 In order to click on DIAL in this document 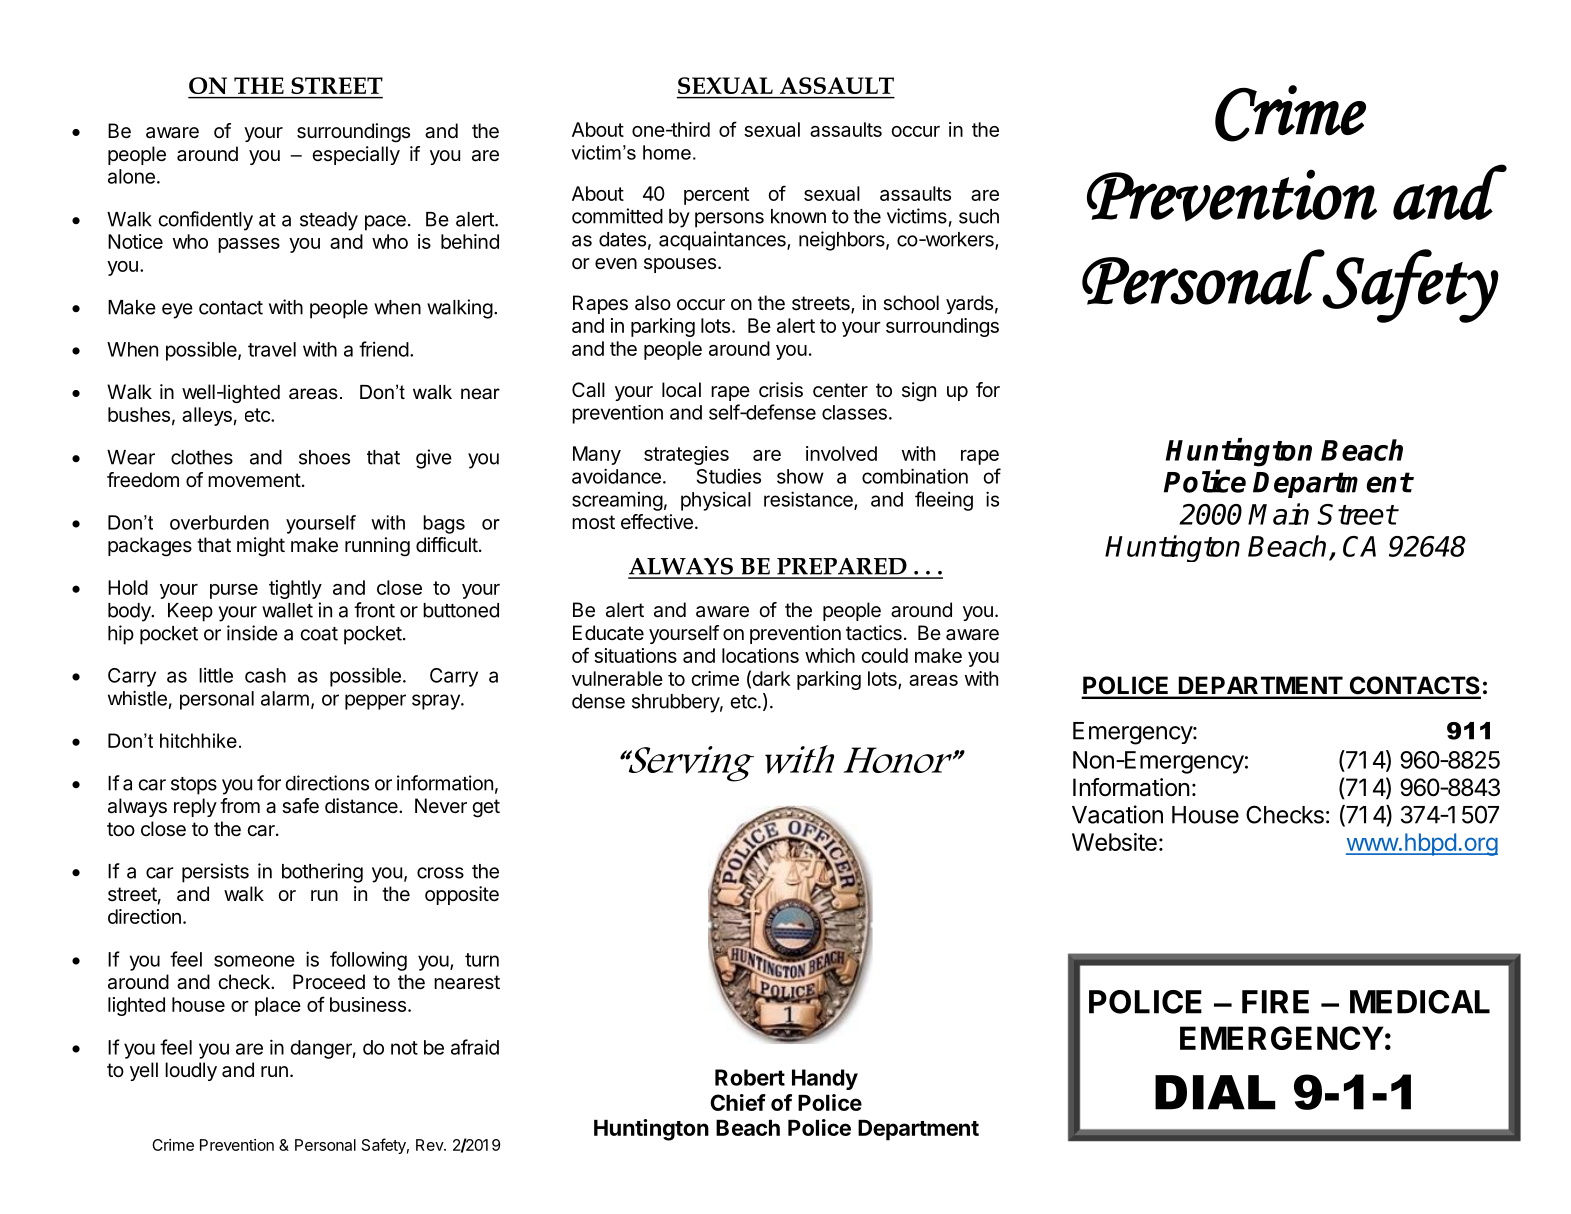, I will do `click(1215, 1092)`.
